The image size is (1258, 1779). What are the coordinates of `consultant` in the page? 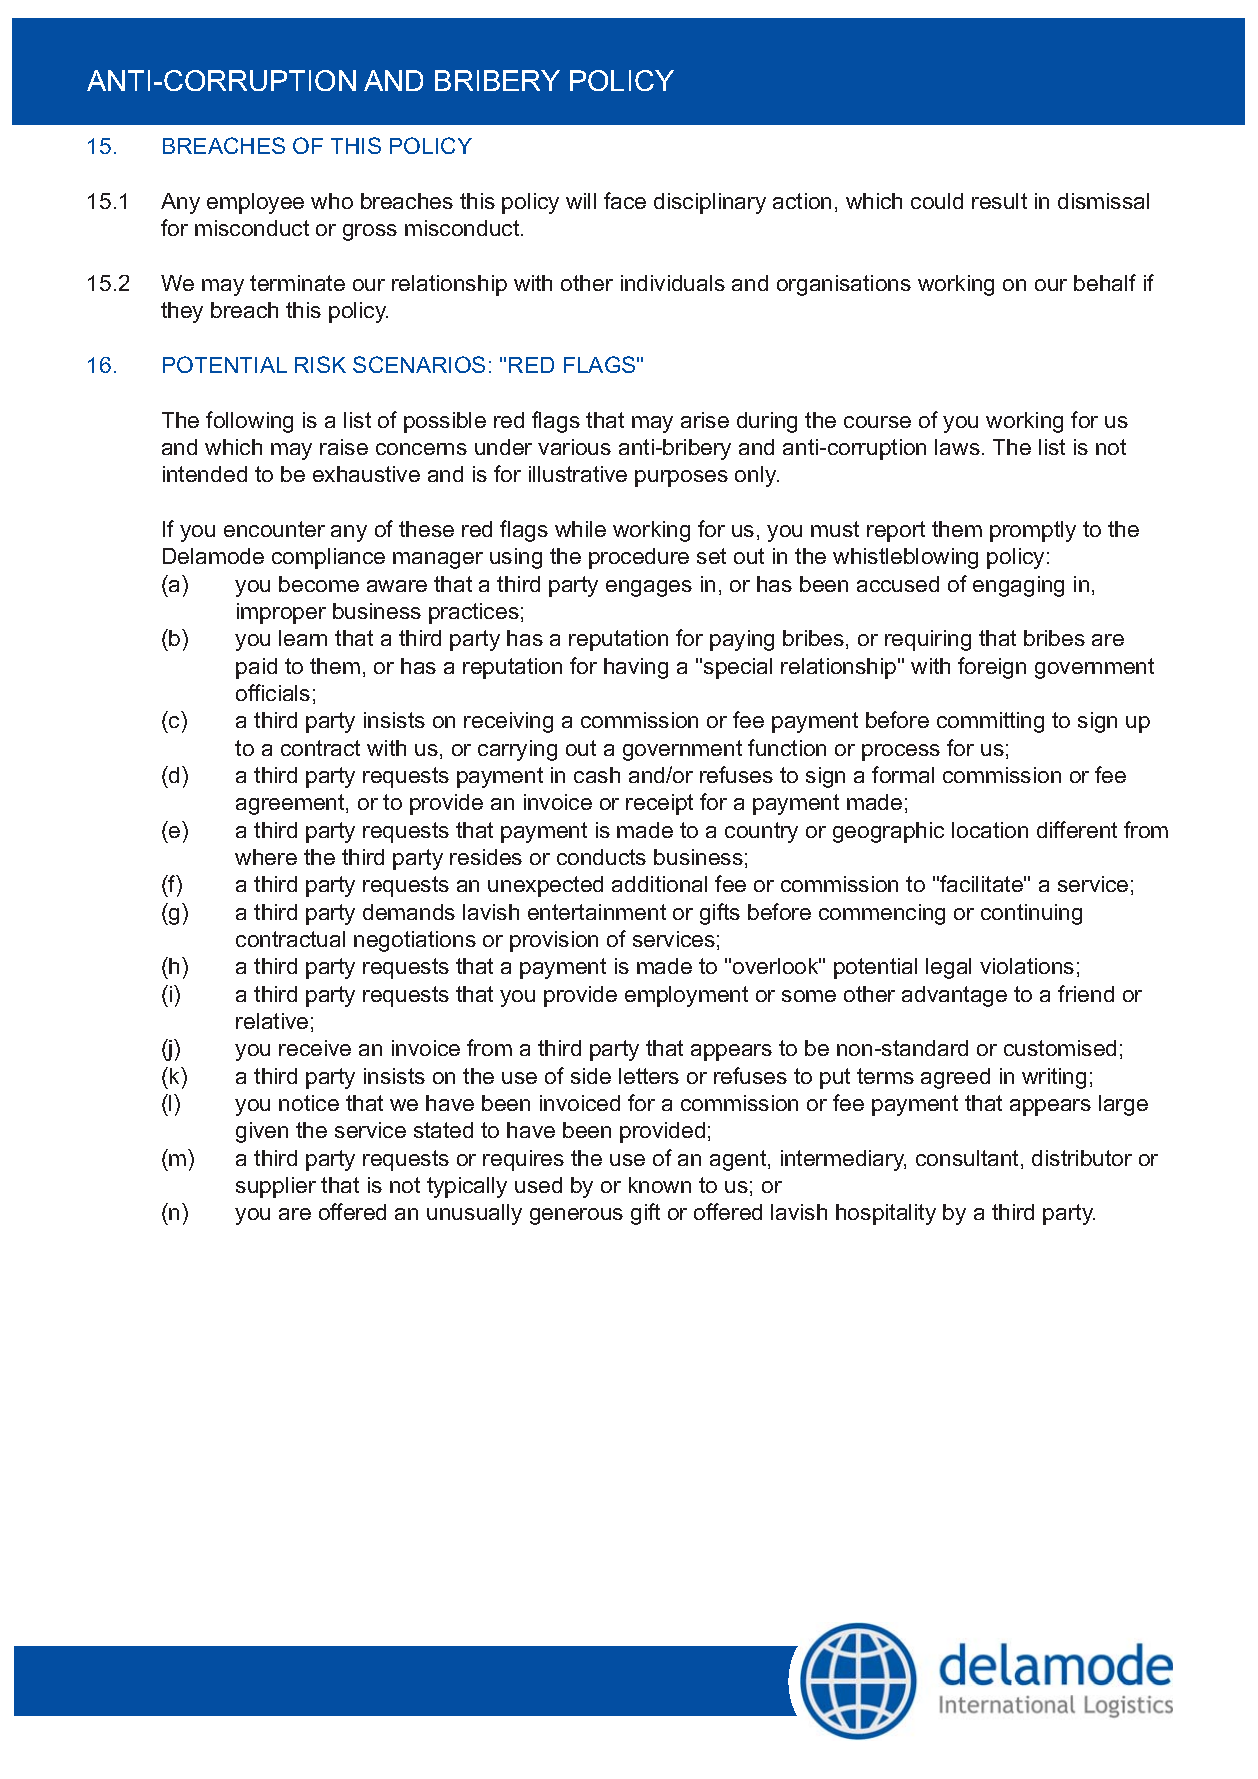 It's located at (969, 1159).
